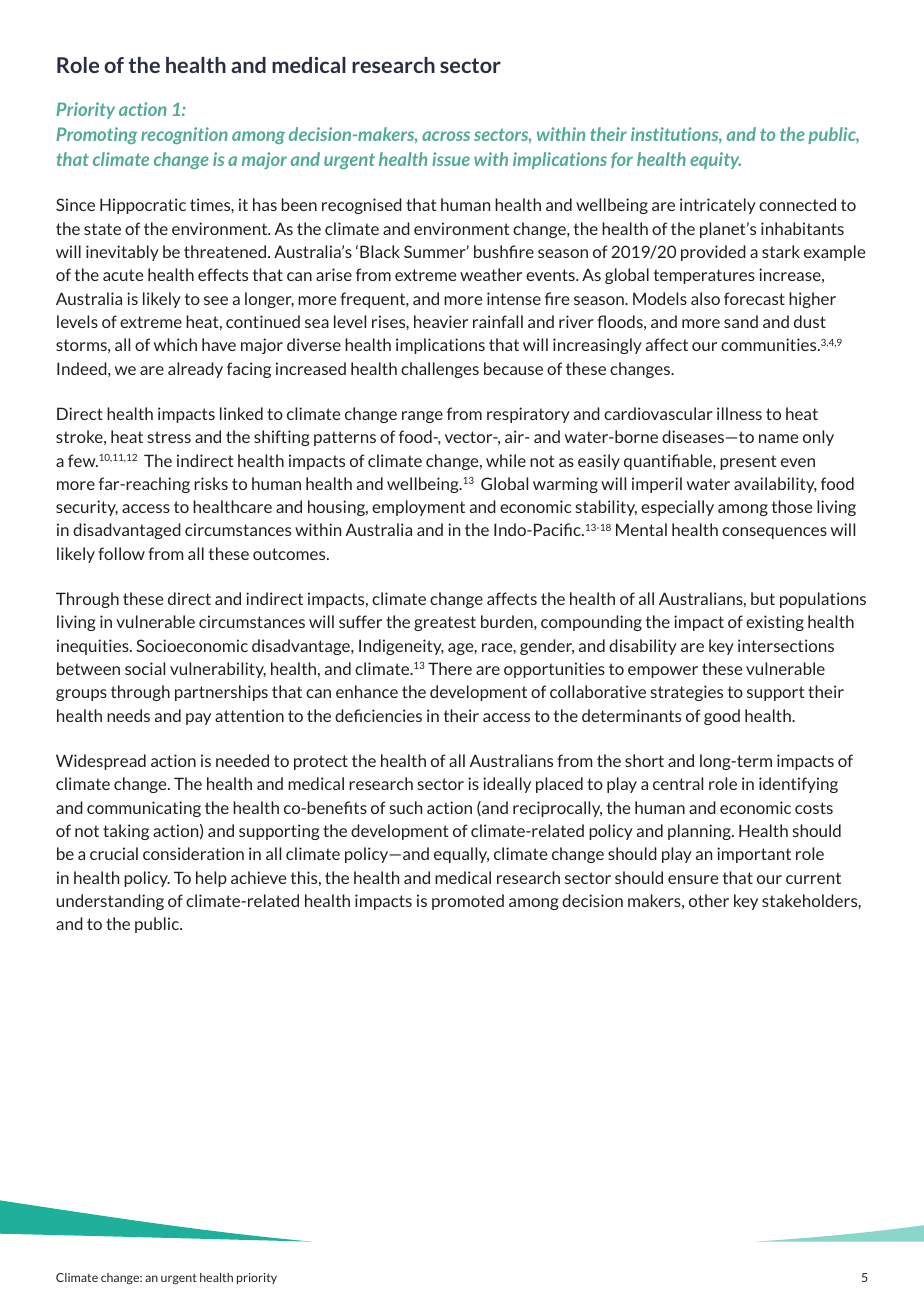 This screenshot has height=1308, width=924. I want to click on good, so click(722, 717).
